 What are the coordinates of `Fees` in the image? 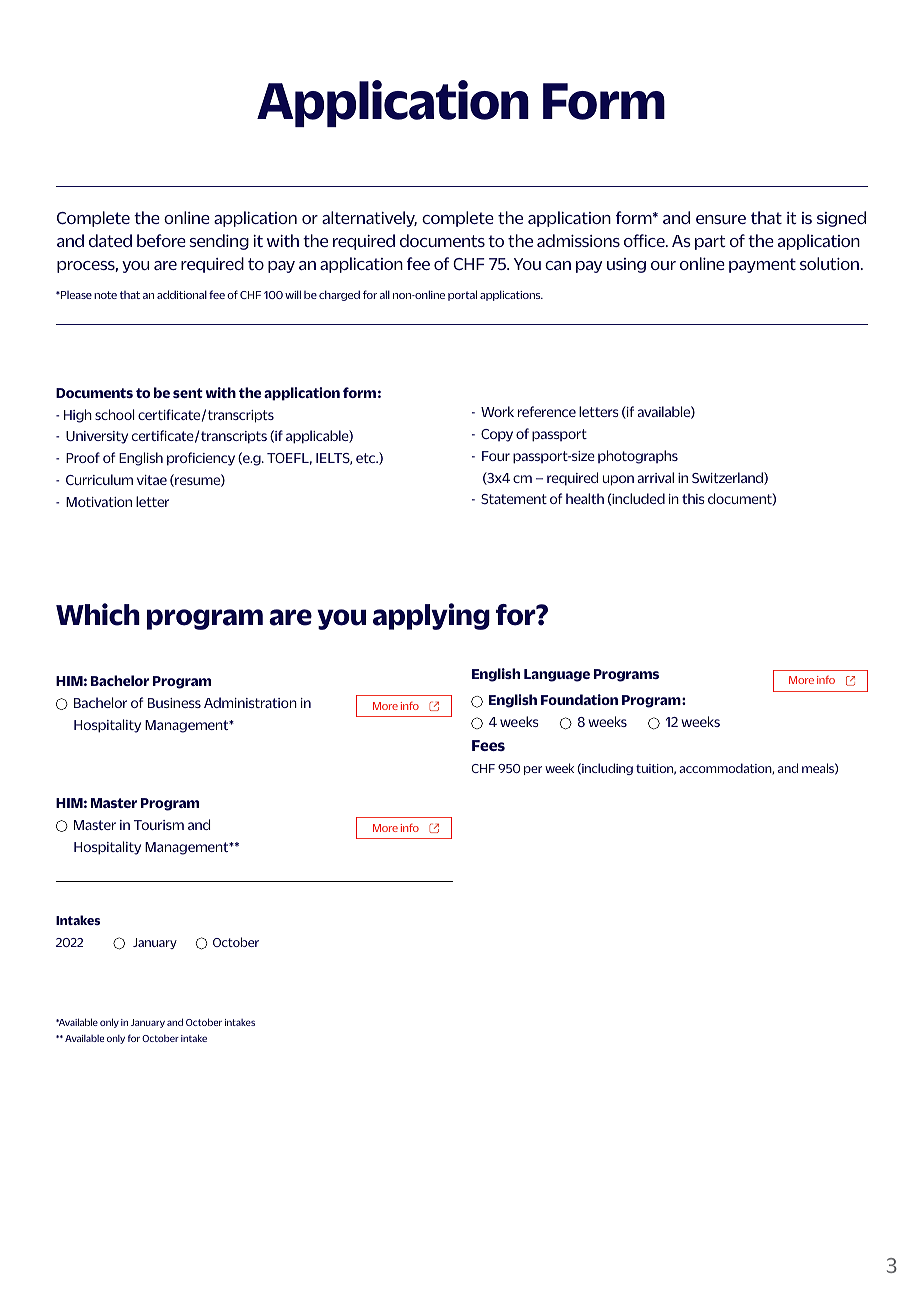 It's located at (488, 745).
